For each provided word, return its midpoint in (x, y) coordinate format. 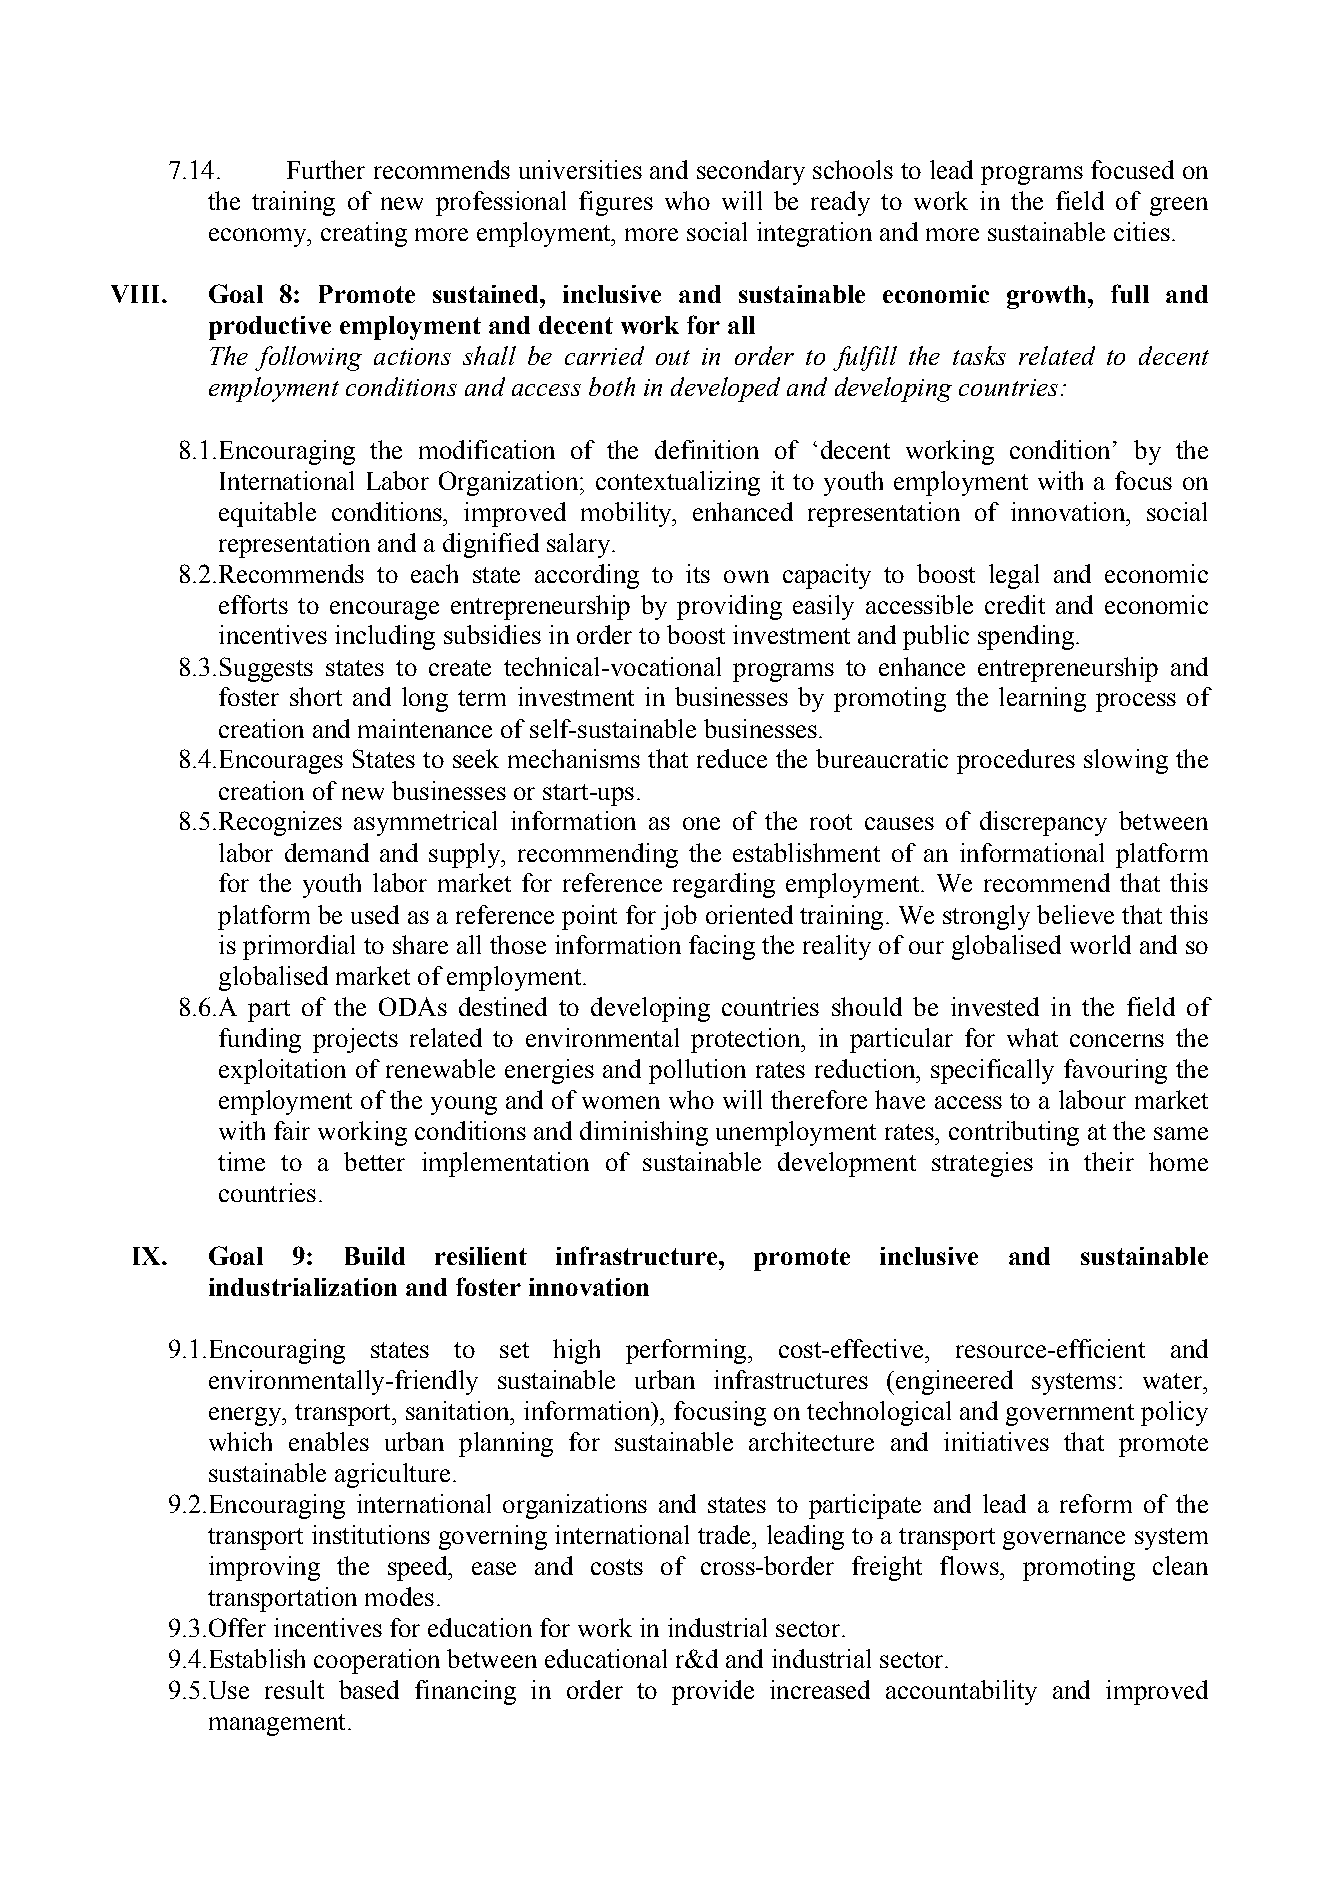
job (679, 917)
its (698, 573)
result (294, 1689)
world (1100, 944)
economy (259, 237)
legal (1014, 576)
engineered (954, 1382)
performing (687, 1351)
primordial (299, 947)
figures (616, 203)
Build (375, 1256)
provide (713, 1692)
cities (1142, 231)
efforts (253, 604)
